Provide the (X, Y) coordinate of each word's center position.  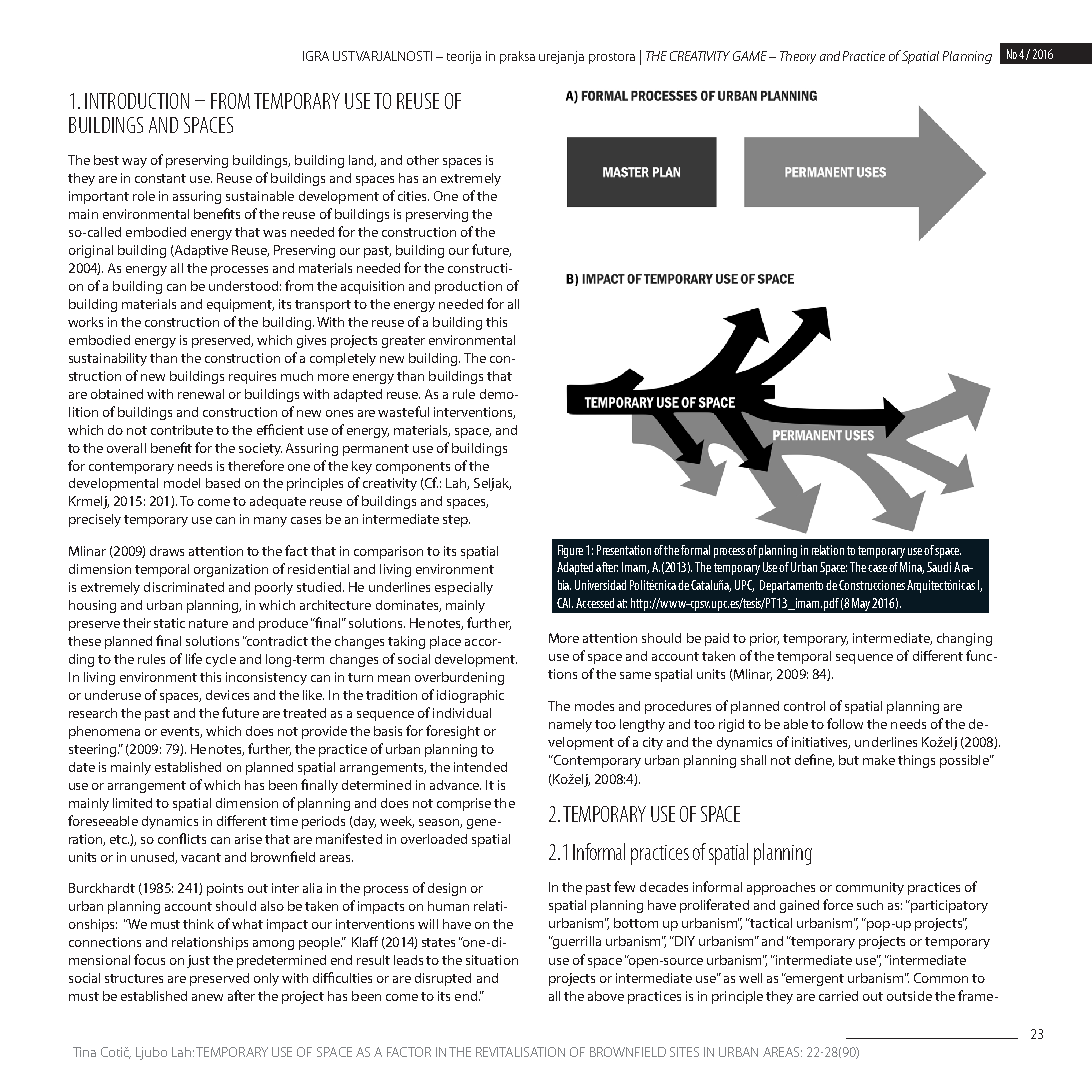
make (879, 760)
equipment (240, 305)
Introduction (137, 101)
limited (132, 803)
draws (167, 551)
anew (207, 997)
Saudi (939, 567)
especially (464, 588)
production (468, 287)
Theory (798, 57)
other (423, 160)
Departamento (791, 586)
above (606, 996)
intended (480, 767)
